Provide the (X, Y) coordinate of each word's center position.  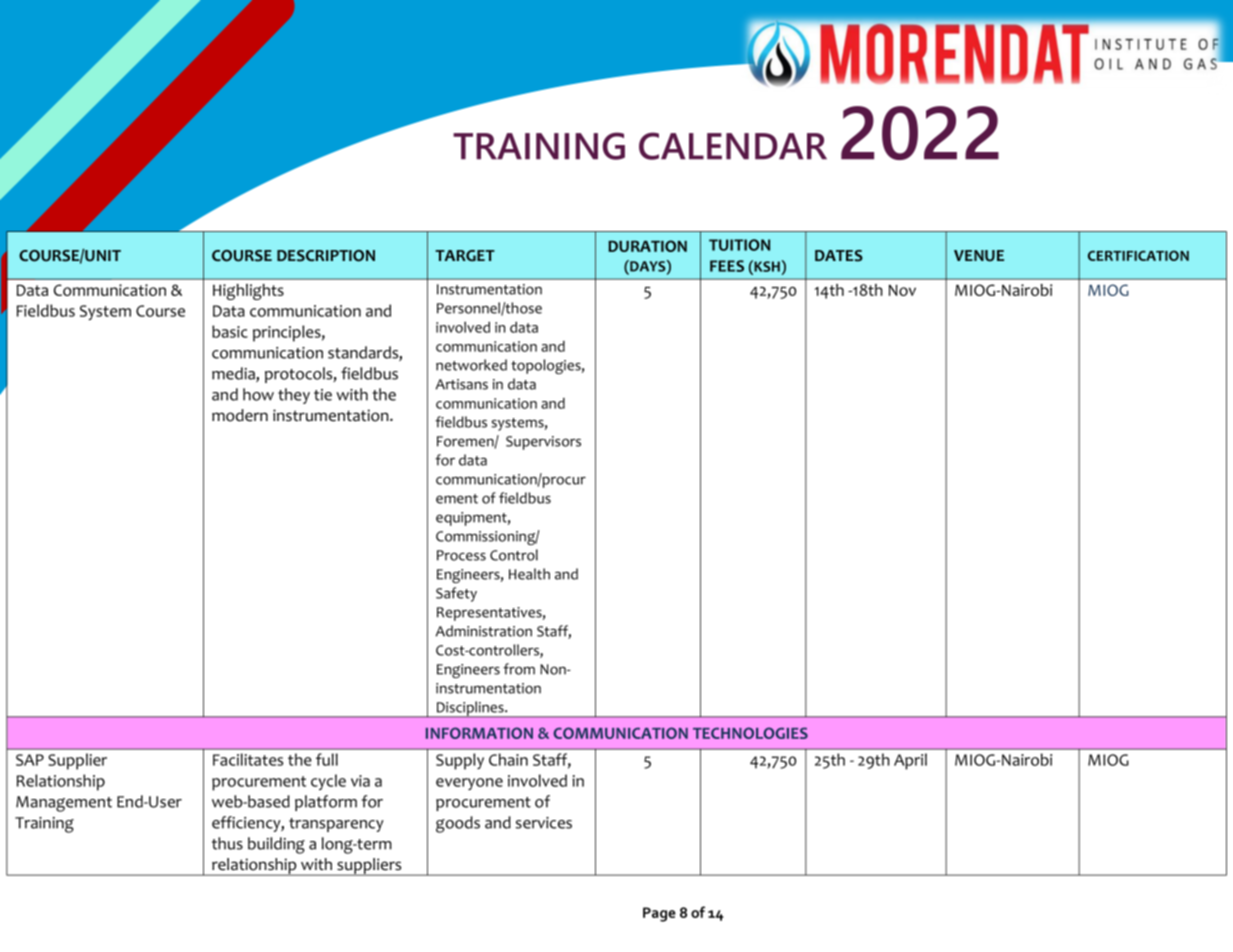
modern (240, 415)
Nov (902, 290)
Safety (456, 594)
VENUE (979, 256)
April (910, 761)
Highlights (248, 292)
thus (227, 843)
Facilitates (248, 759)
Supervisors (543, 443)
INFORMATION (479, 733)
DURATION (647, 246)
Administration (484, 631)
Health (529, 574)
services (544, 823)
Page (659, 914)
